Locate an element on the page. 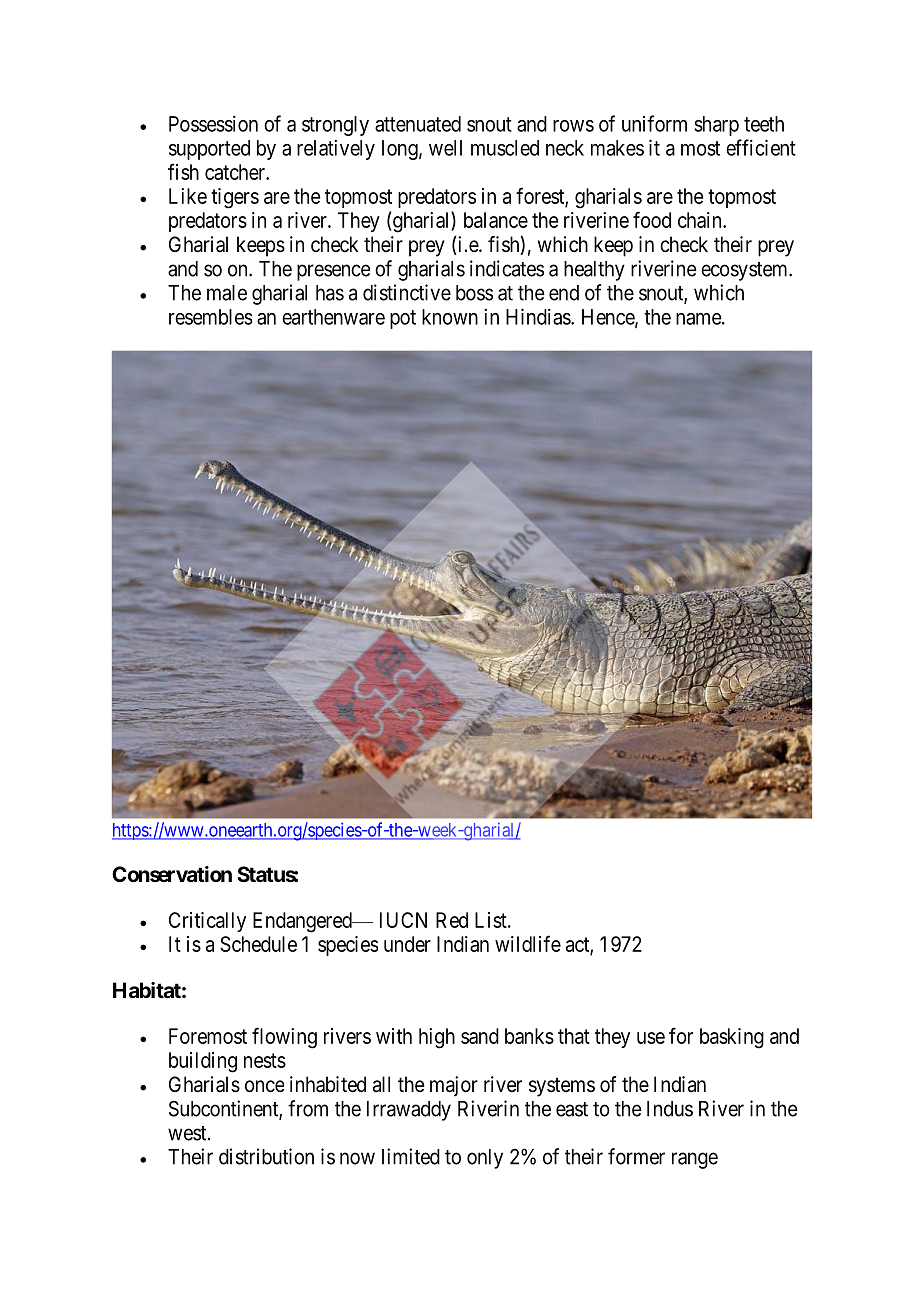  wildlife is located at coordinates (528, 943).
